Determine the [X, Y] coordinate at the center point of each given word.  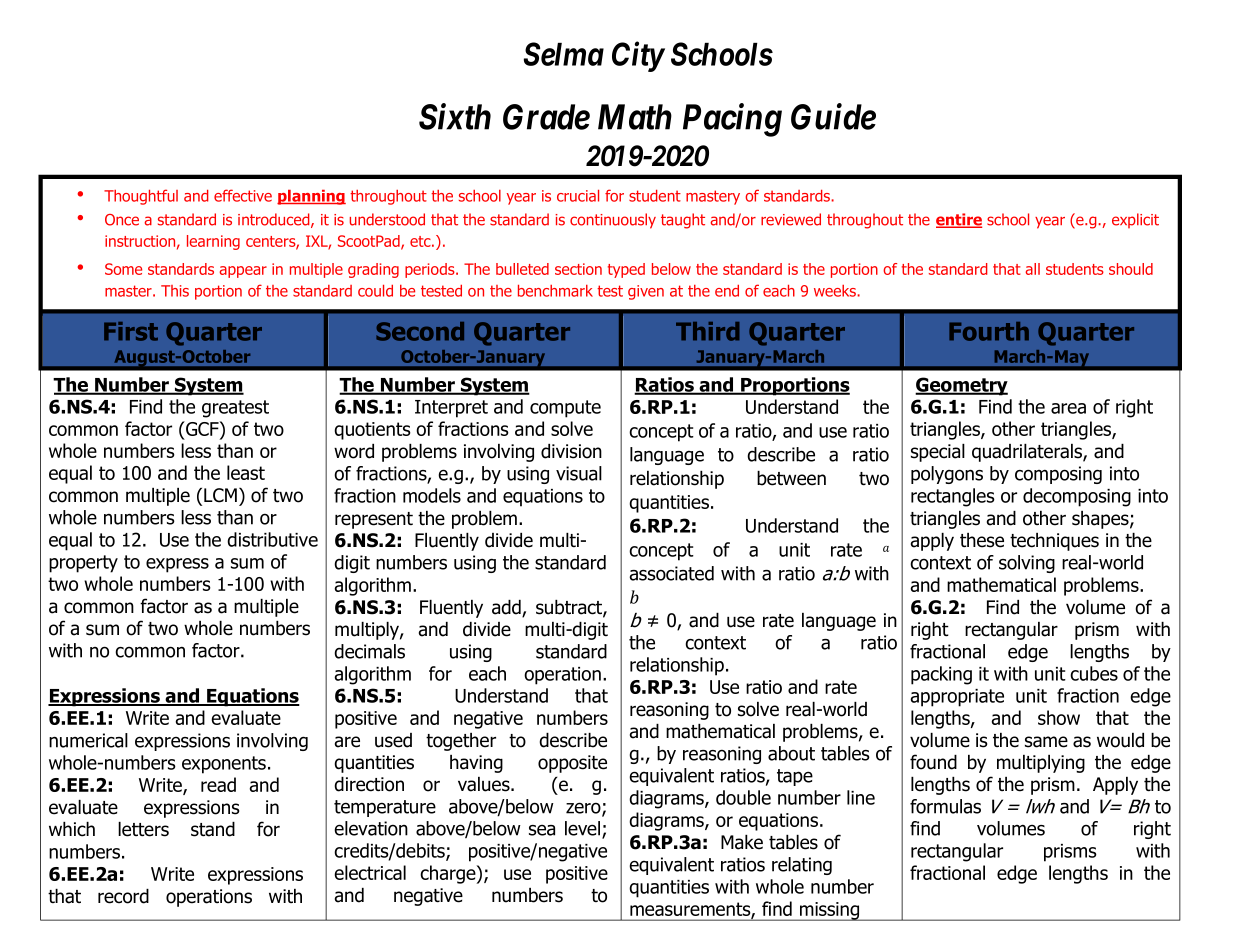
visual [579, 473]
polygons [947, 475]
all [1032, 269]
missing [830, 911]
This [175, 291]
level [584, 829]
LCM [220, 495]
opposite [572, 764]
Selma [564, 54]
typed [626, 270]
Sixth [455, 116]
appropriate [957, 698]
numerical [88, 740]
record [123, 896]
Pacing [732, 120]
